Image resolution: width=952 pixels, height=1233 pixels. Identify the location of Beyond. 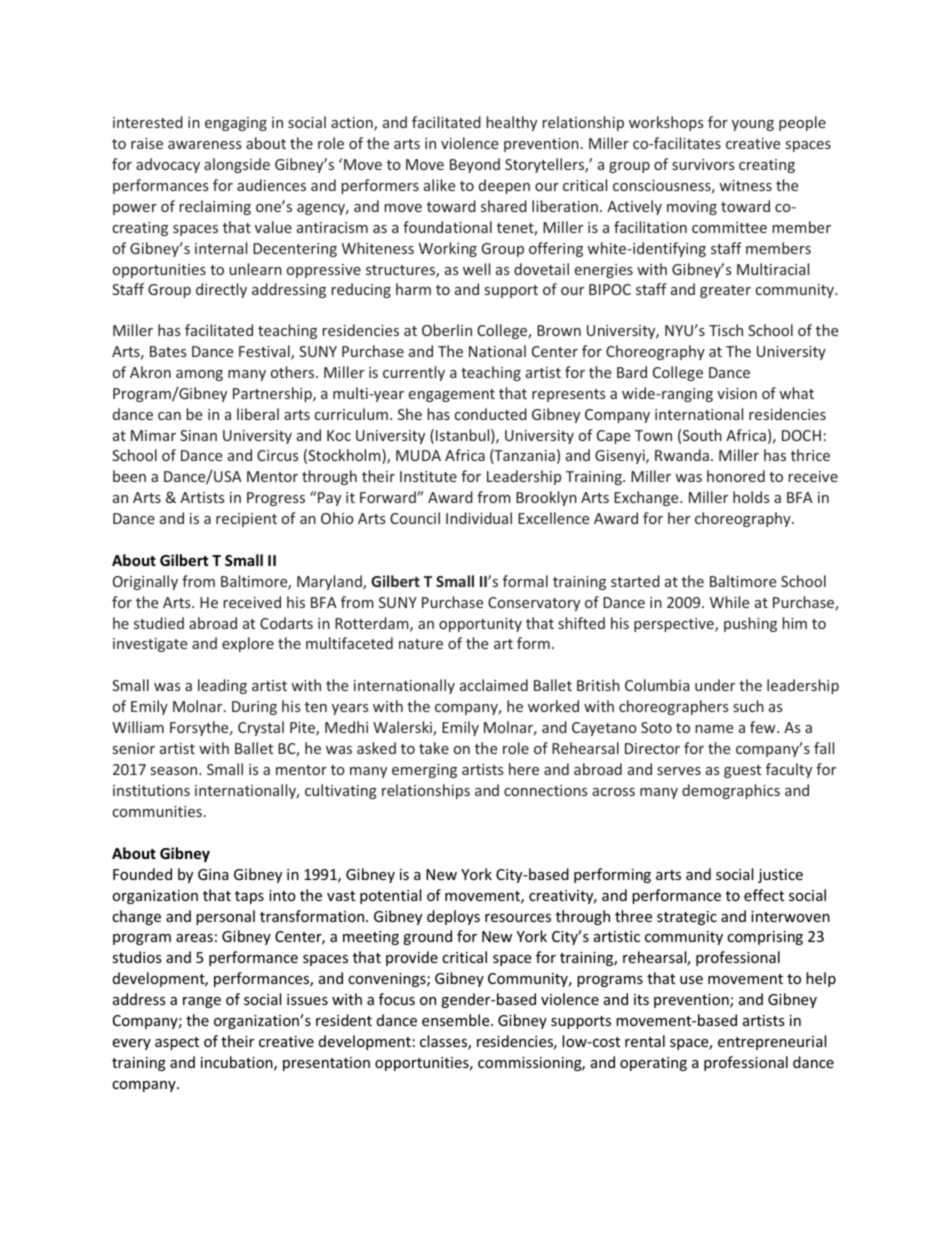
(475, 165).
